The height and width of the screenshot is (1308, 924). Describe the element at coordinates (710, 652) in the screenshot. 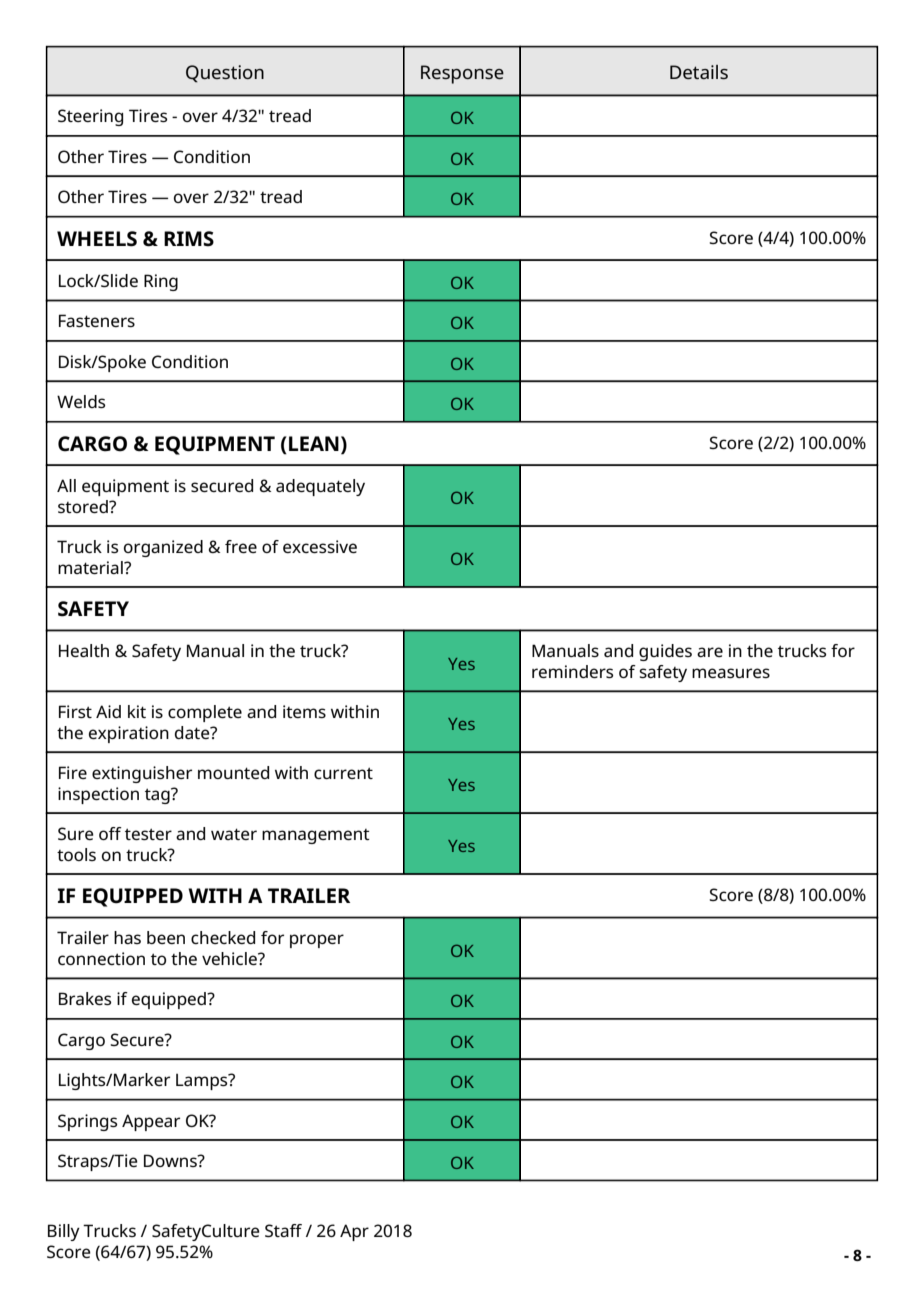

I see `are` at that location.
